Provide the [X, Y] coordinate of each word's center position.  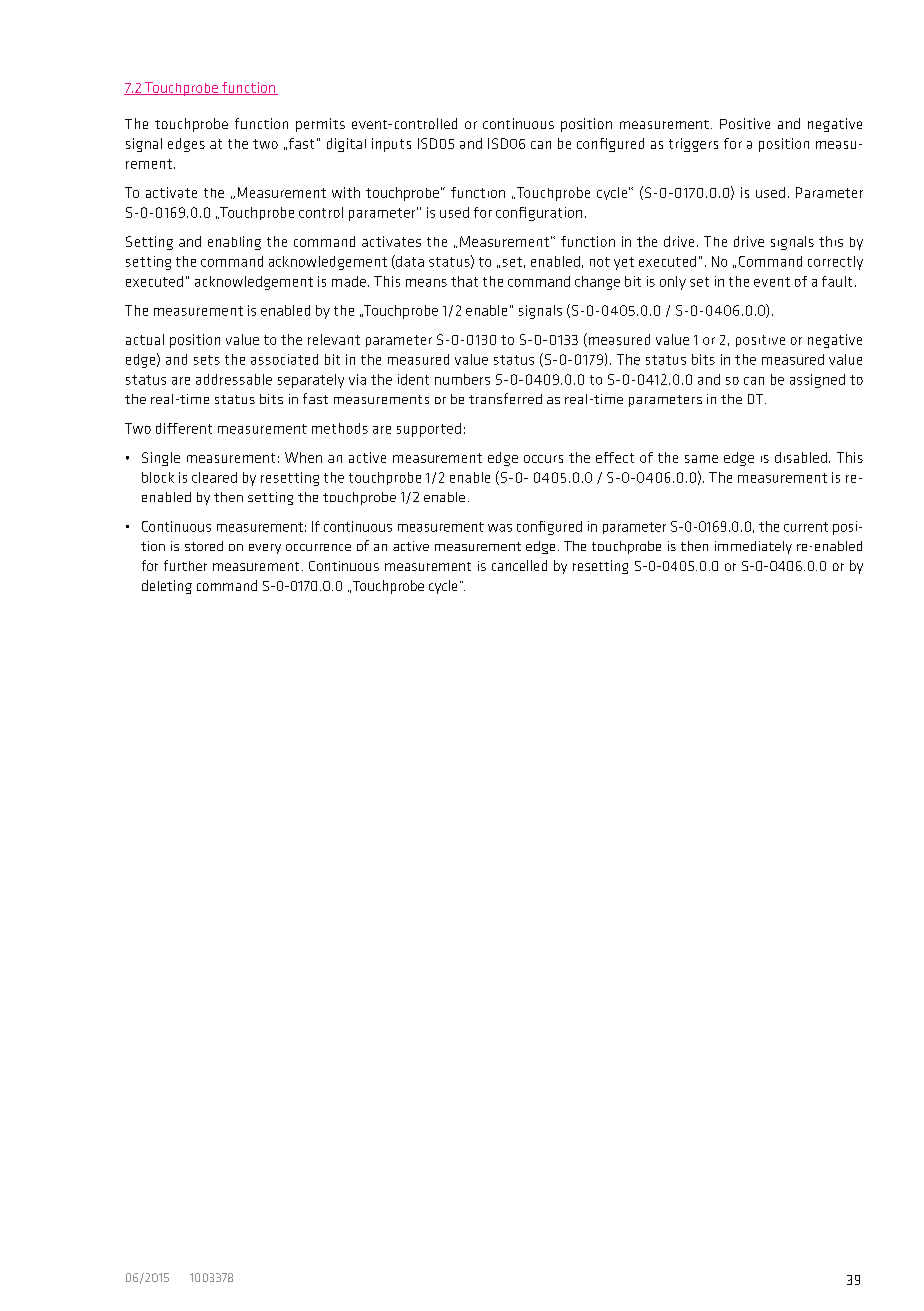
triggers [693, 145]
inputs [391, 145]
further [185, 565]
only [673, 283]
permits [320, 125]
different [184, 428]
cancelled [519, 565]
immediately [753, 547]
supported [429, 430]
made [349, 281]
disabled [801, 457]
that [464, 281]
